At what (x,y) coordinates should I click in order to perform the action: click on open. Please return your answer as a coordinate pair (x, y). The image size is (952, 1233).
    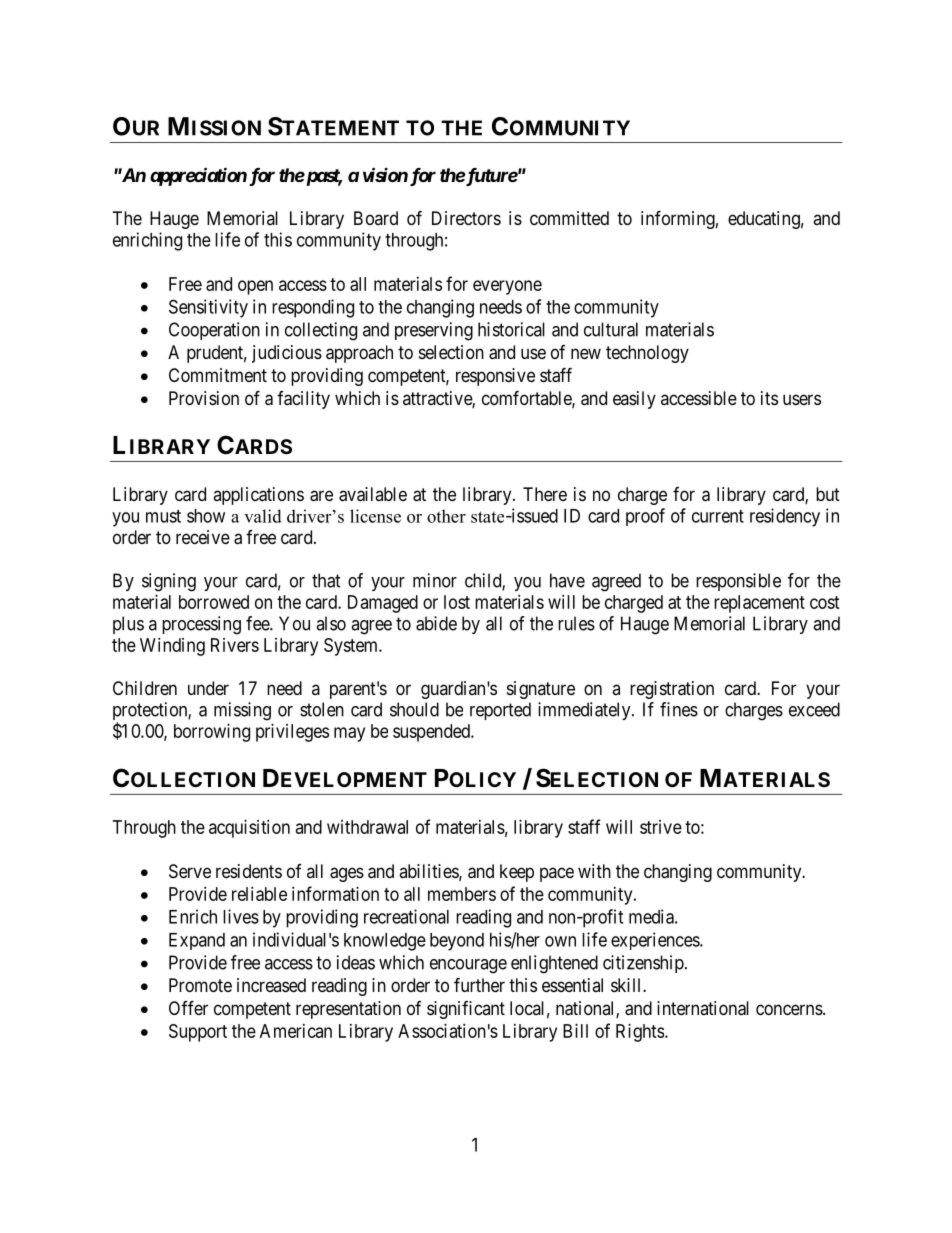
    Looking at the image, I should click on (255, 287).
